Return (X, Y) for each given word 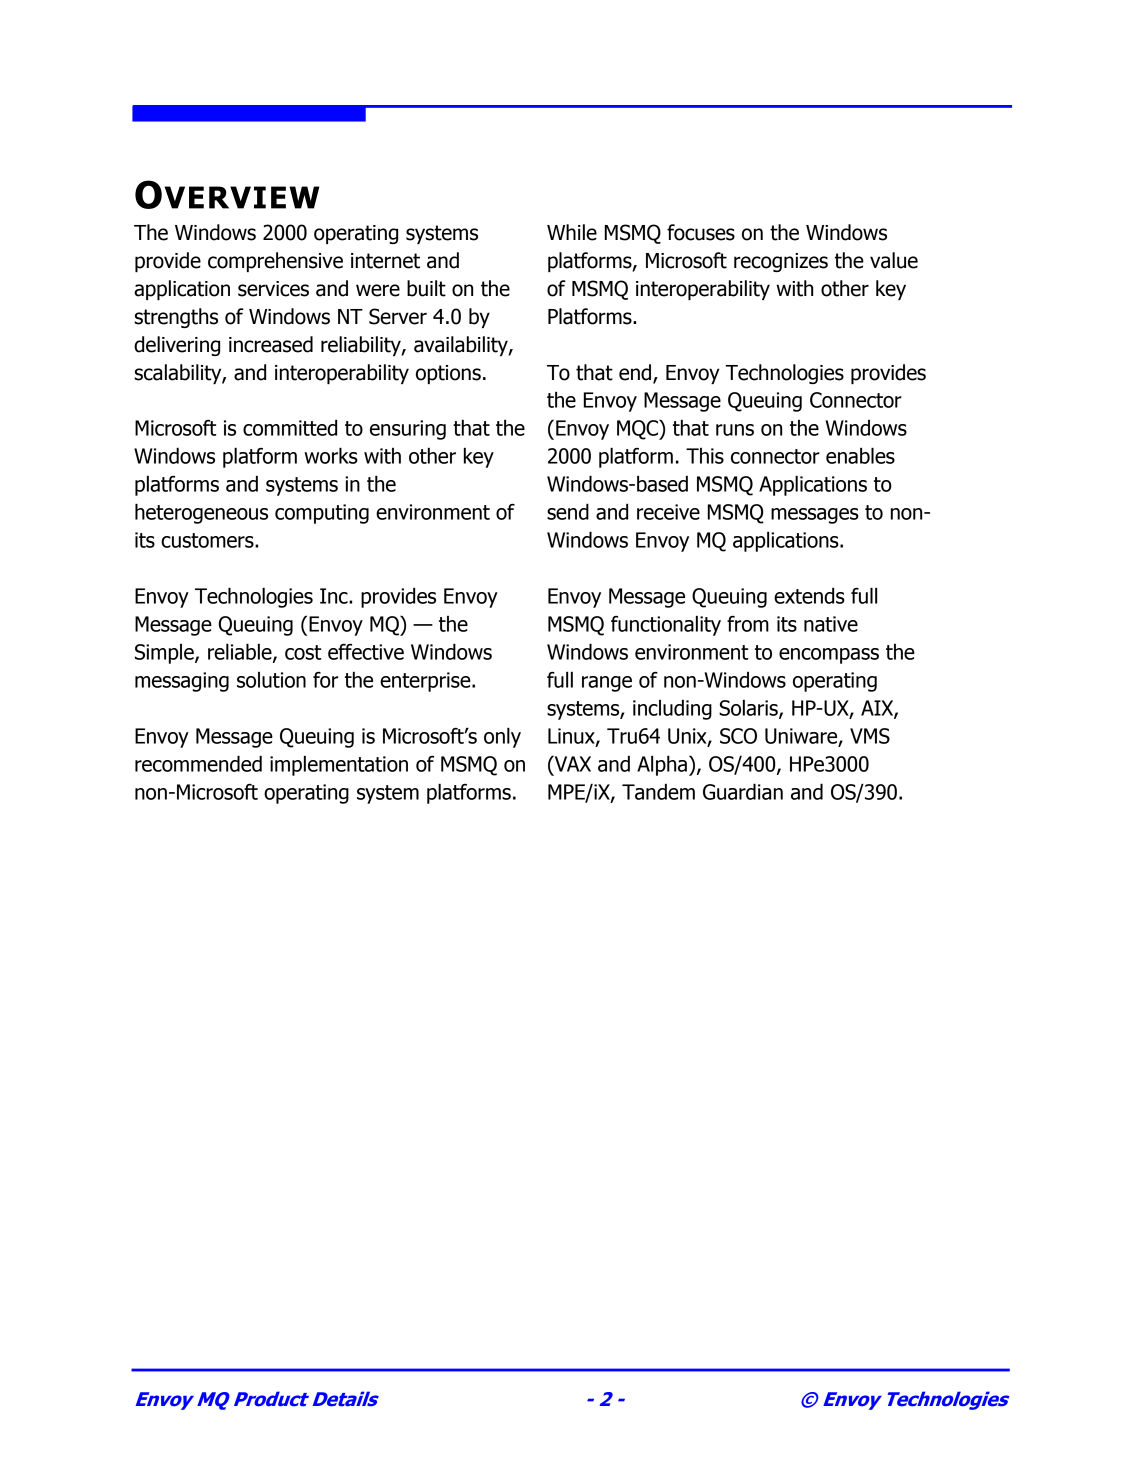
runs (735, 430)
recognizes (781, 262)
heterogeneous (201, 513)
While (572, 232)
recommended (198, 763)
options (448, 374)
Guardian (743, 791)
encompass (829, 656)
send (568, 511)
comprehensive (275, 262)
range (607, 684)
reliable (241, 652)
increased (271, 344)
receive (668, 512)
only (502, 737)
